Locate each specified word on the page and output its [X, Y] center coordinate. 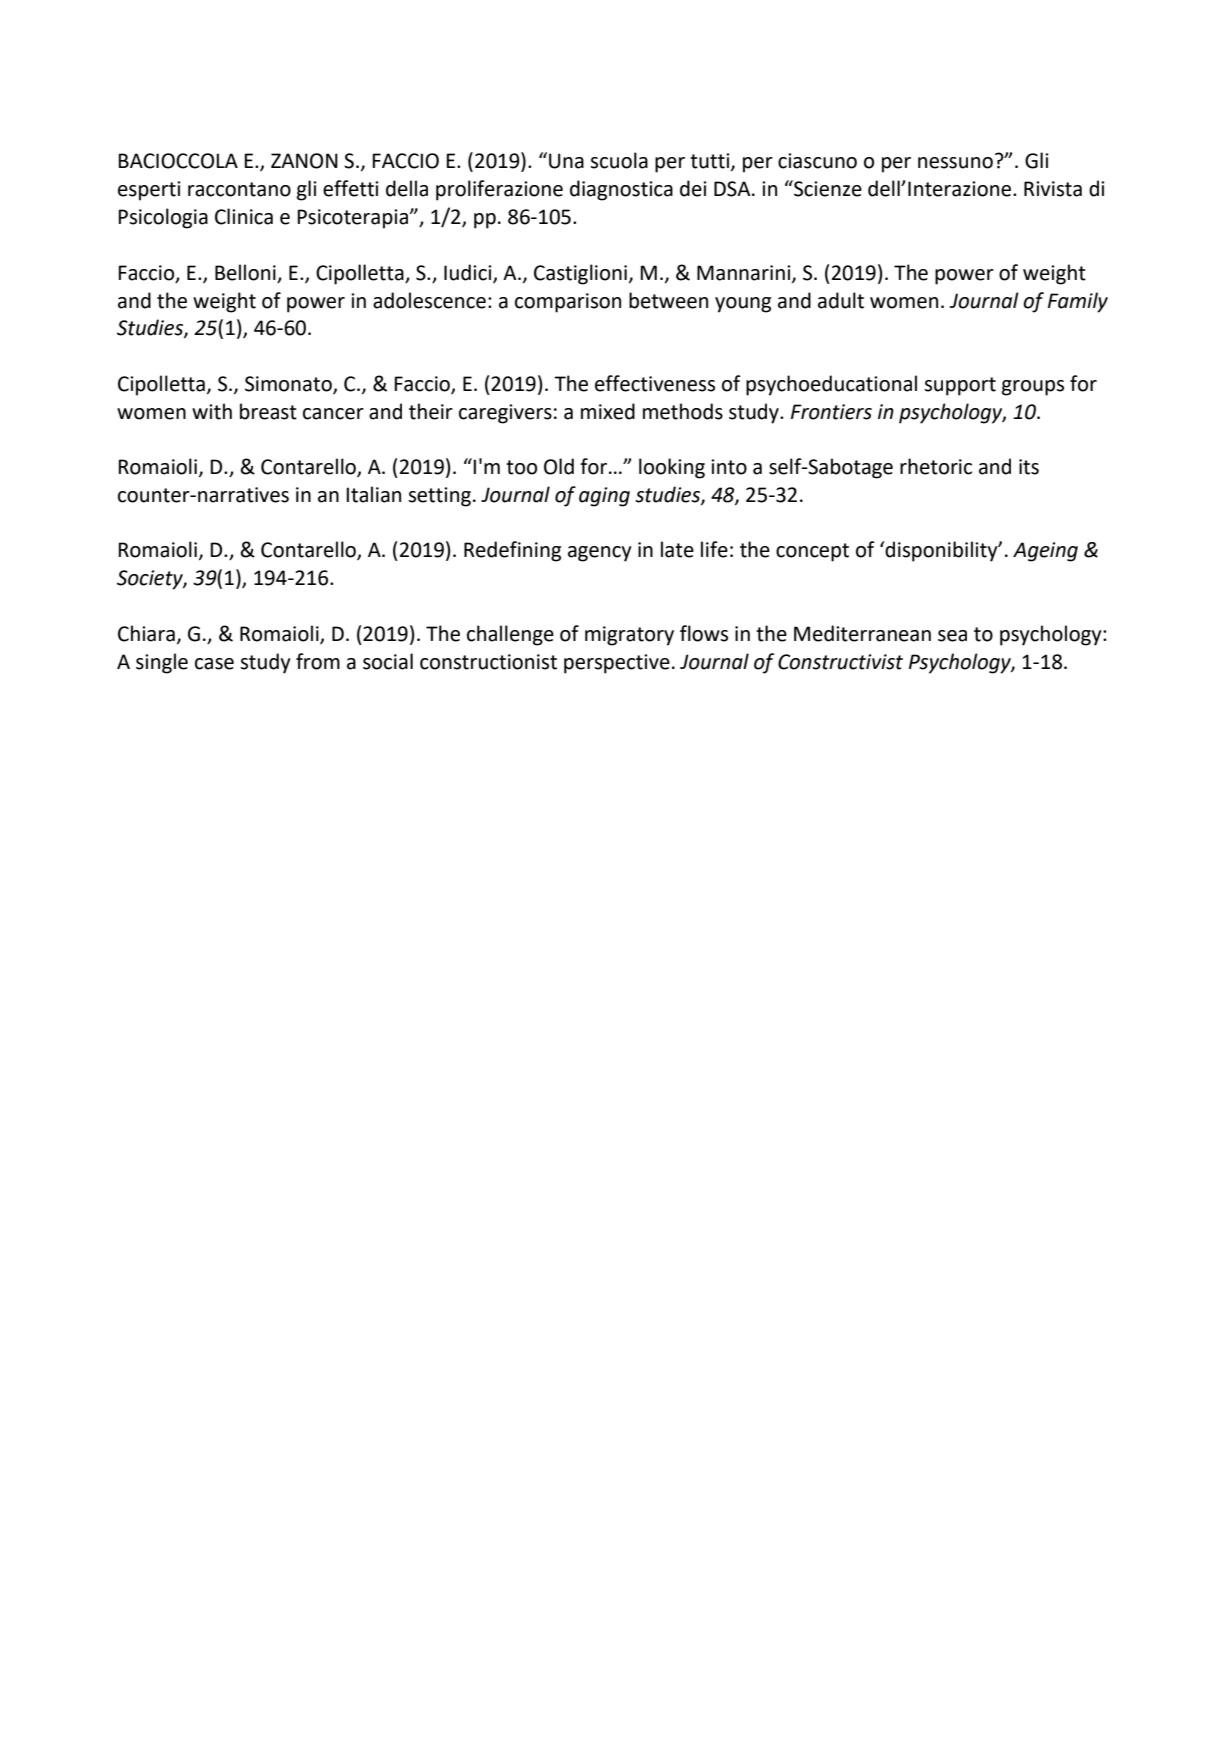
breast [268, 411]
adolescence [429, 300]
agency [600, 554]
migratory [629, 636]
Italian [373, 494]
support [960, 386]
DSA [733, 189]
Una [566, 161]
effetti [351, 188]
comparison [568, 303]
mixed [608, 411]
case [214, 664]
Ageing [1045, 552]
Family [1078, 302]
